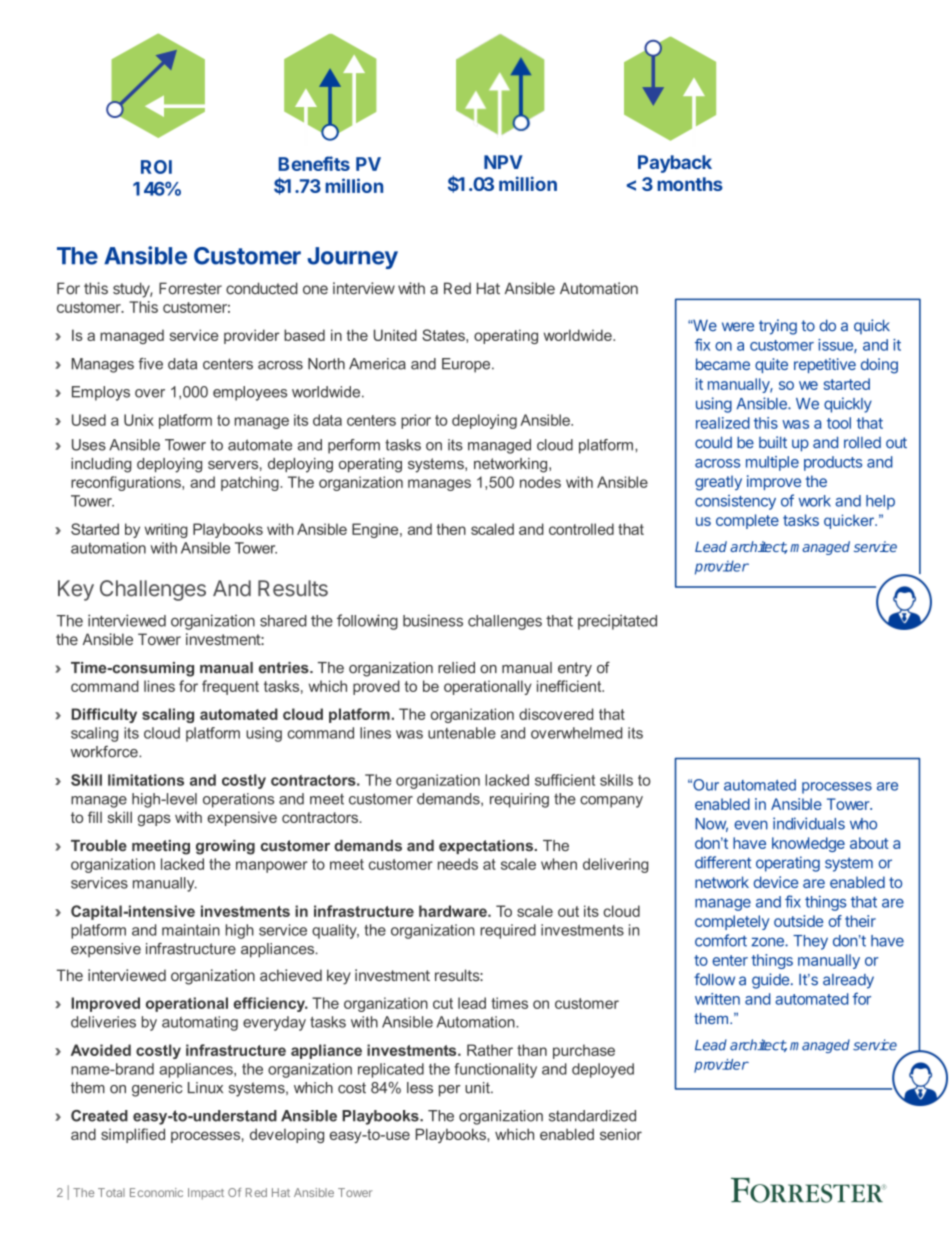  Describe the element at coordinates (154, 820) in the document. I see `gaps` at that location.
